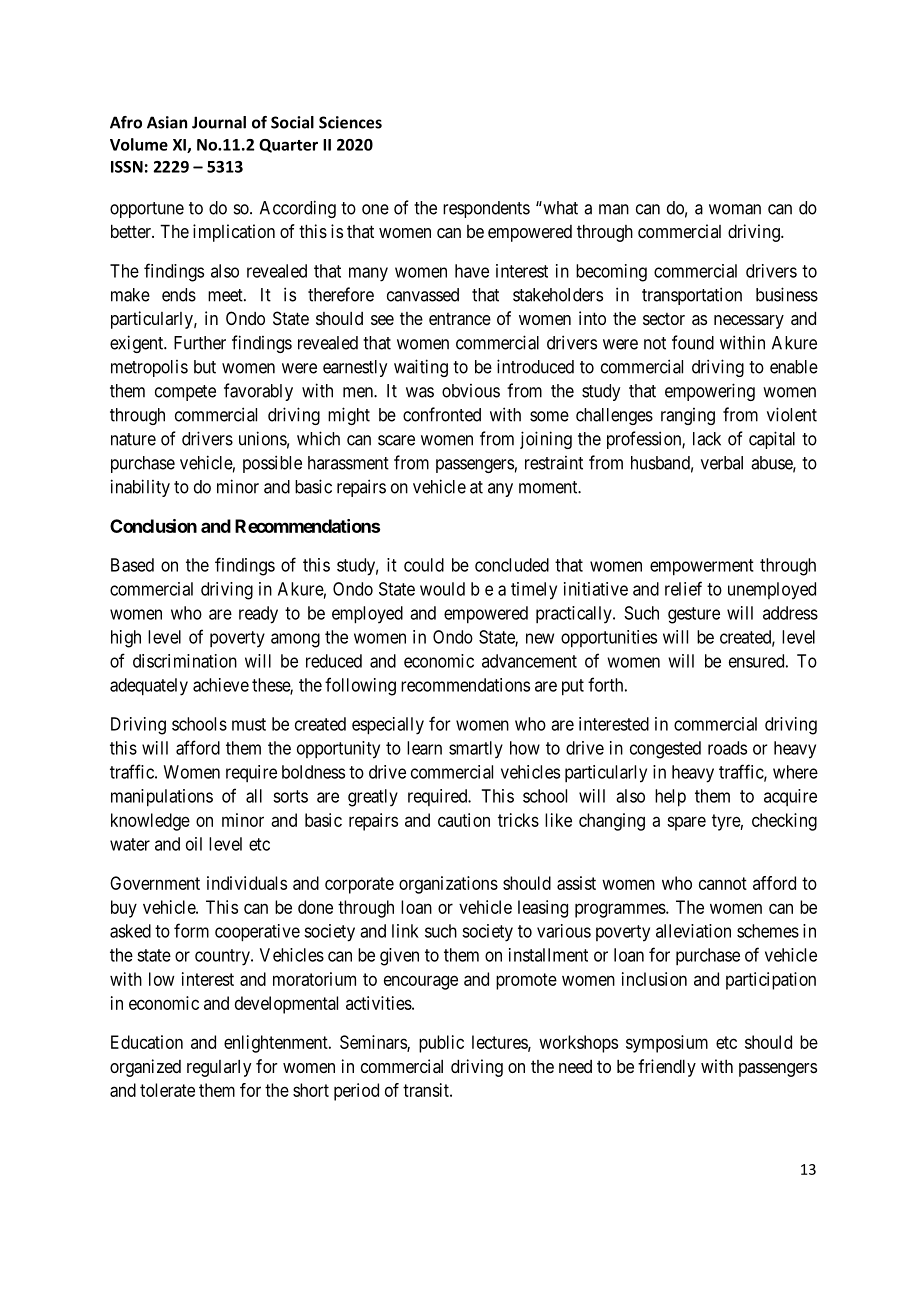 The image size is (924, 1308). I want to click on smartly, so click(476, 750).
